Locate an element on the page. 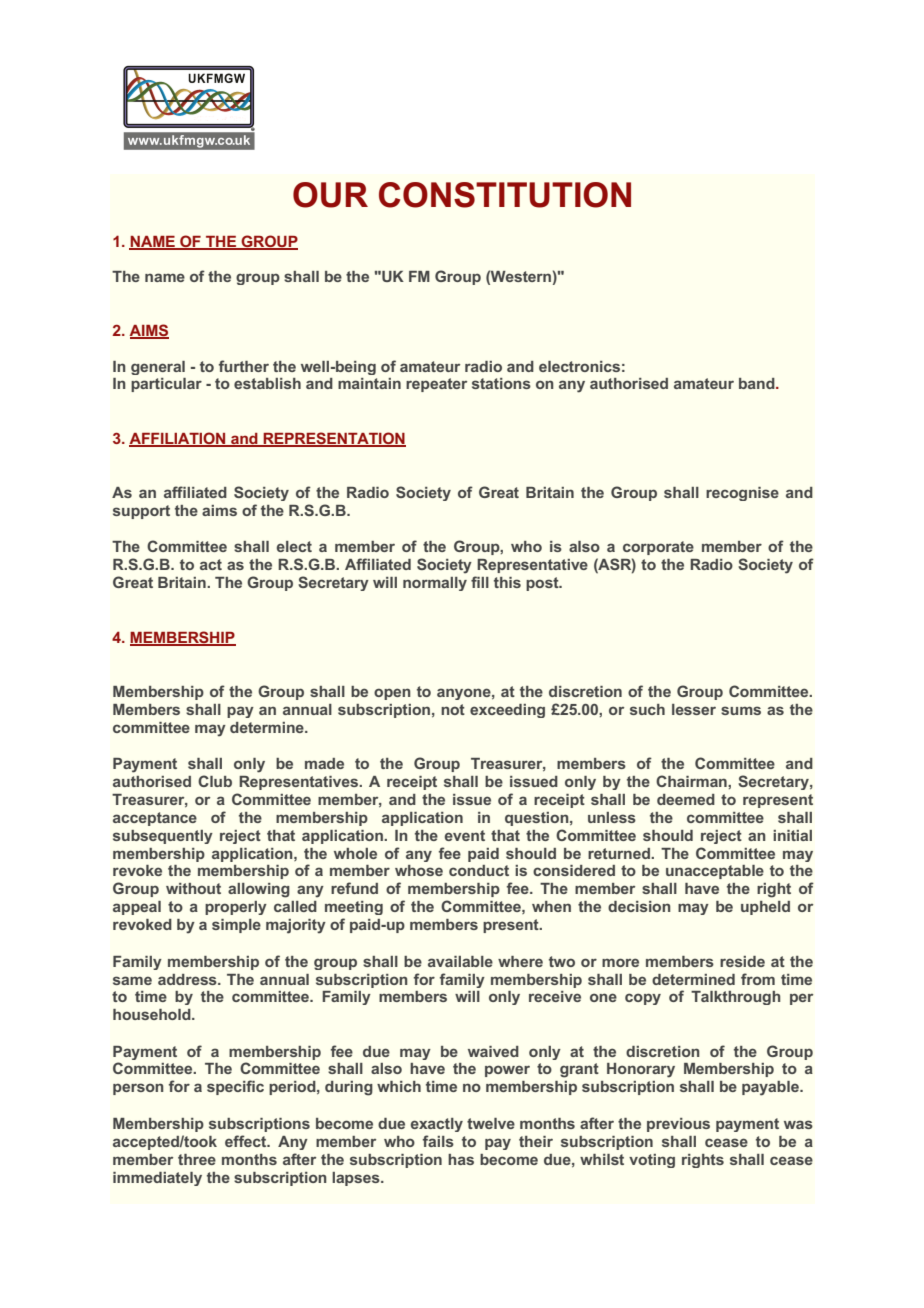 Image resolution: width=924 pixels, height=1308 pixels. band is located at coordinates (758, 383).
